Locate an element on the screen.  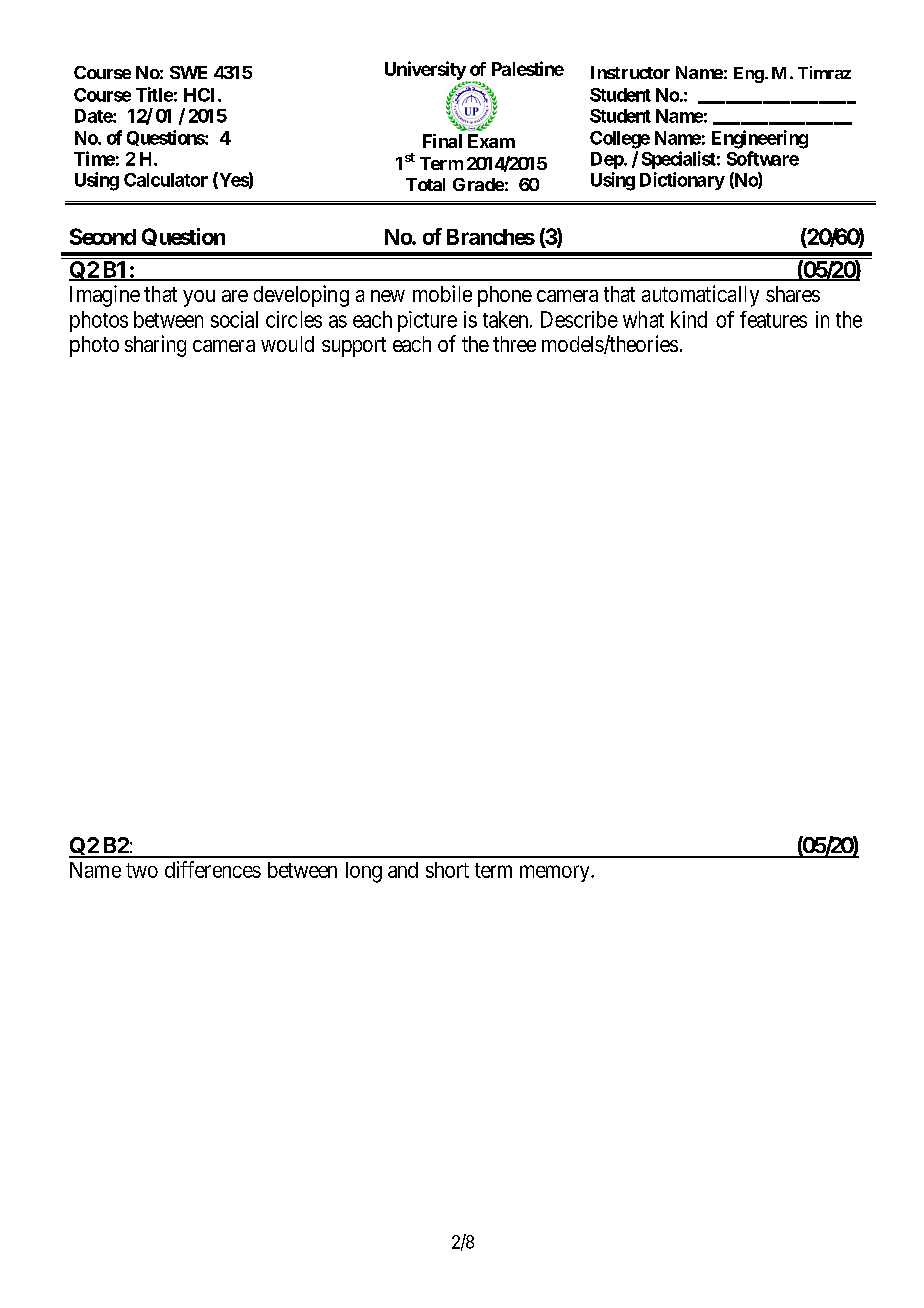
differences is located at coordinates (213, 869).
